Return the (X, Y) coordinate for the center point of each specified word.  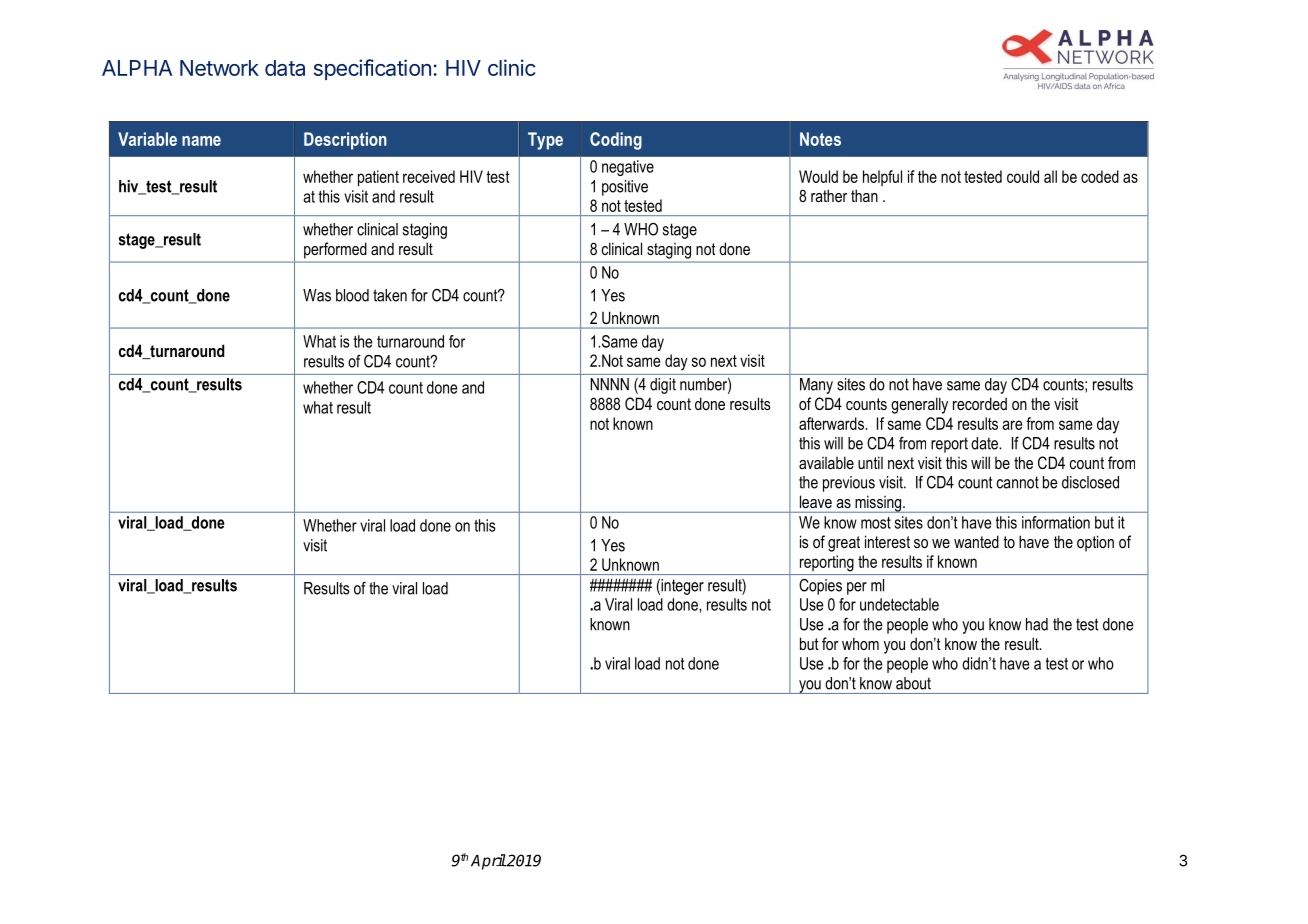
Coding (616, 141)
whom (860, 643)
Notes (820, 139)
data (285, 68)
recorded (980, 403)
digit (663, 386)
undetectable (899, 604)
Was (317, 295)
